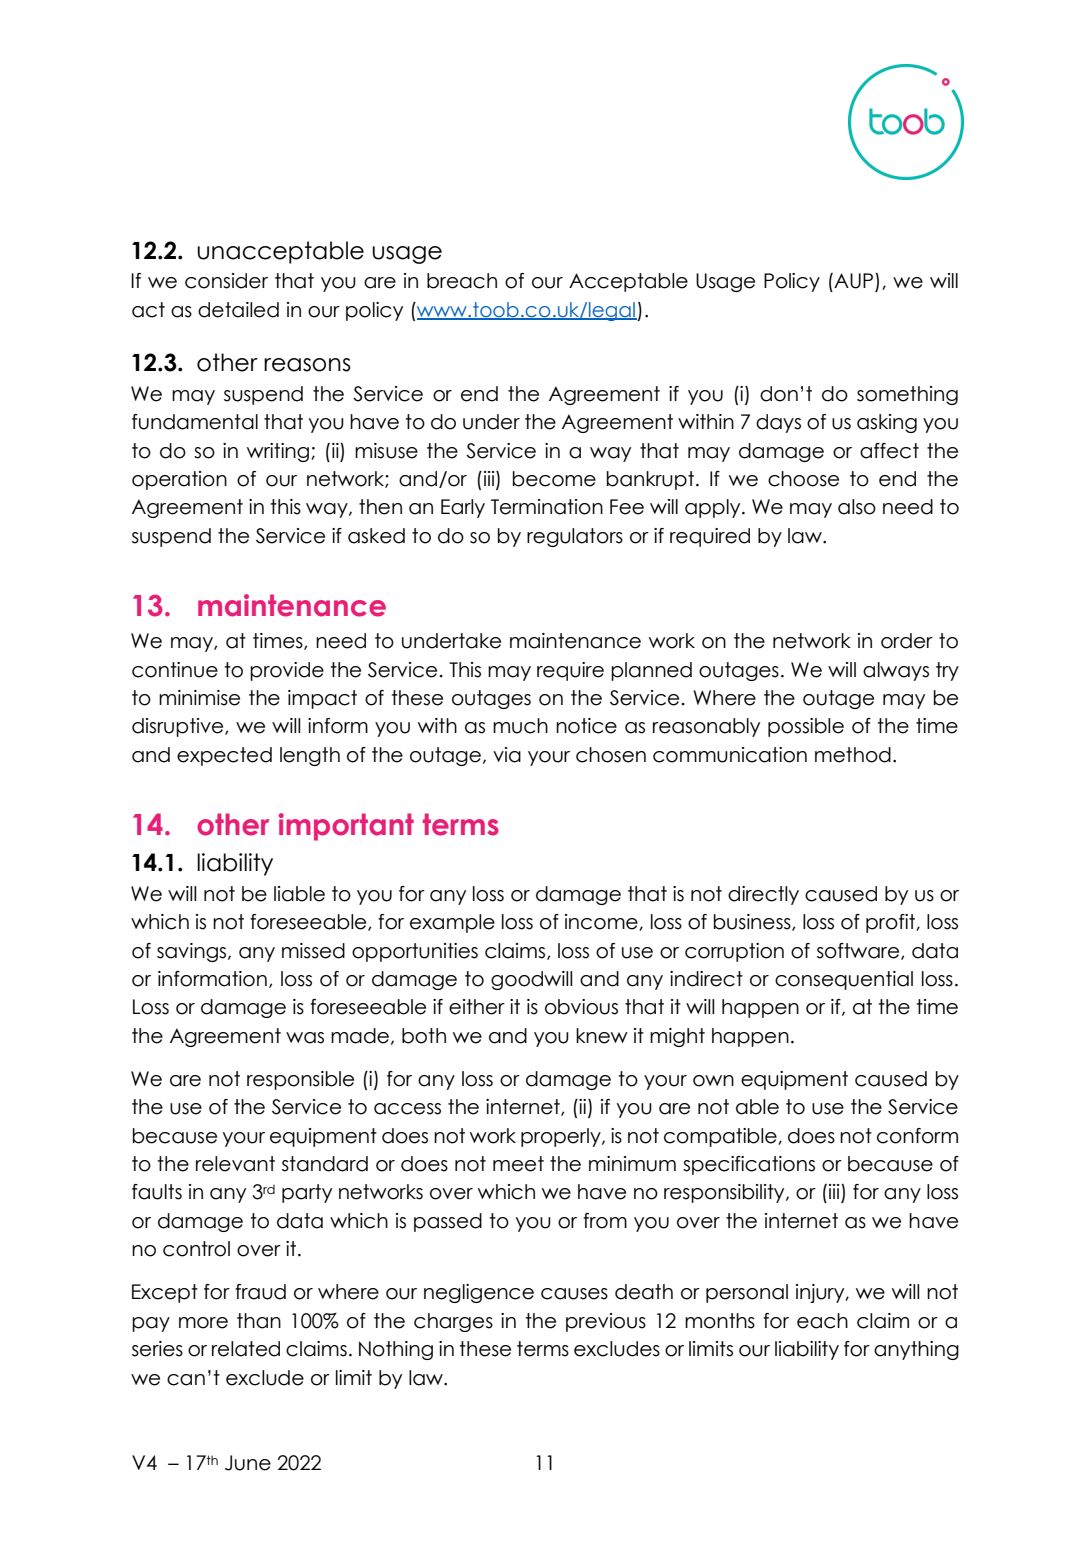 This image has height=1541, width=1090. Describe the element at coordinates (179, 480) in the image. I see `operation` at that location.
